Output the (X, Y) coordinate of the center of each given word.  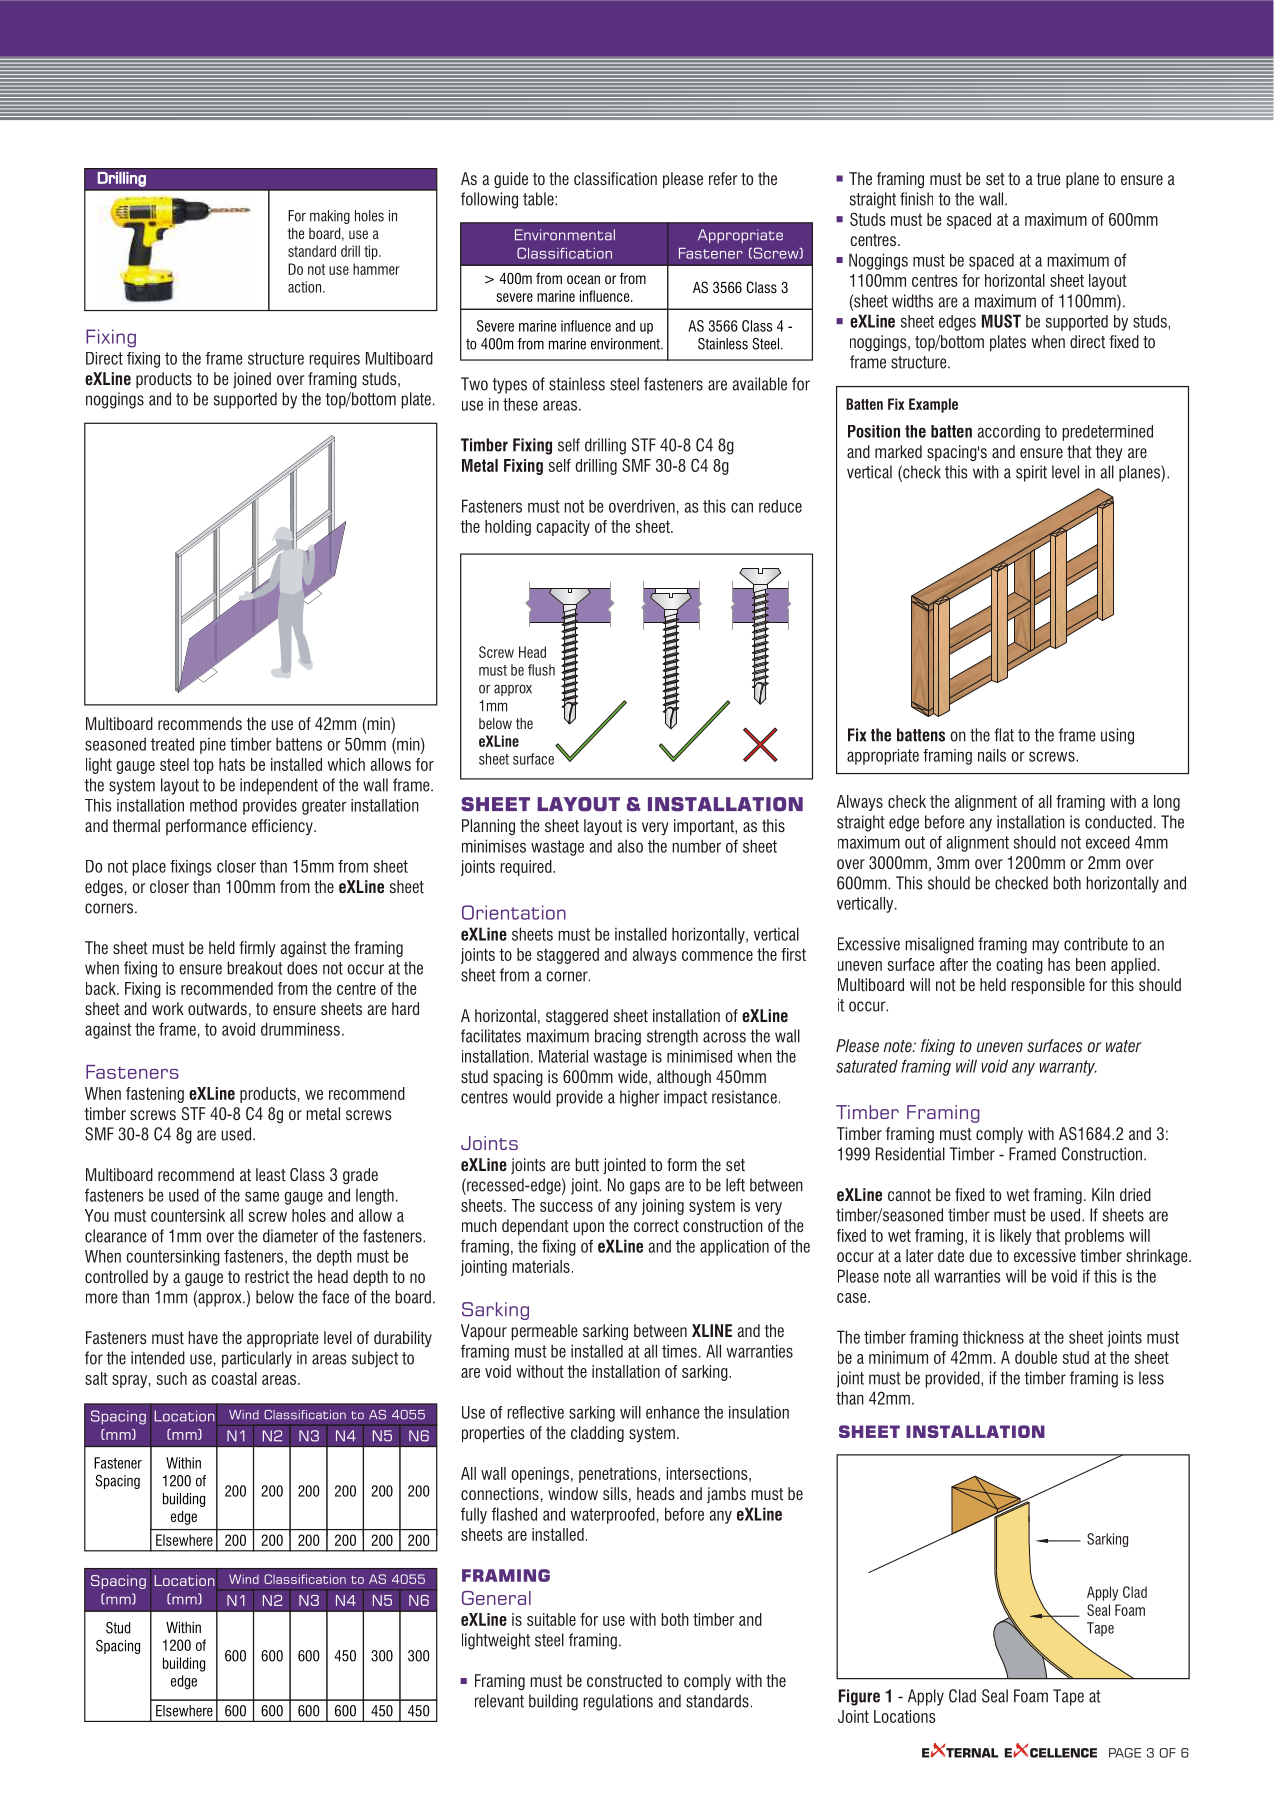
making (330, 217)
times (679, 1351)
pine (213, 746)
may (1045, 947)
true (1048, 179)
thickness (993, 1337)
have (203, 1337)
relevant (499, 1701)
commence (717, 956)
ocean (583, 279)
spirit (1031, 473)
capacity (563, 528)
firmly (257, 949)
